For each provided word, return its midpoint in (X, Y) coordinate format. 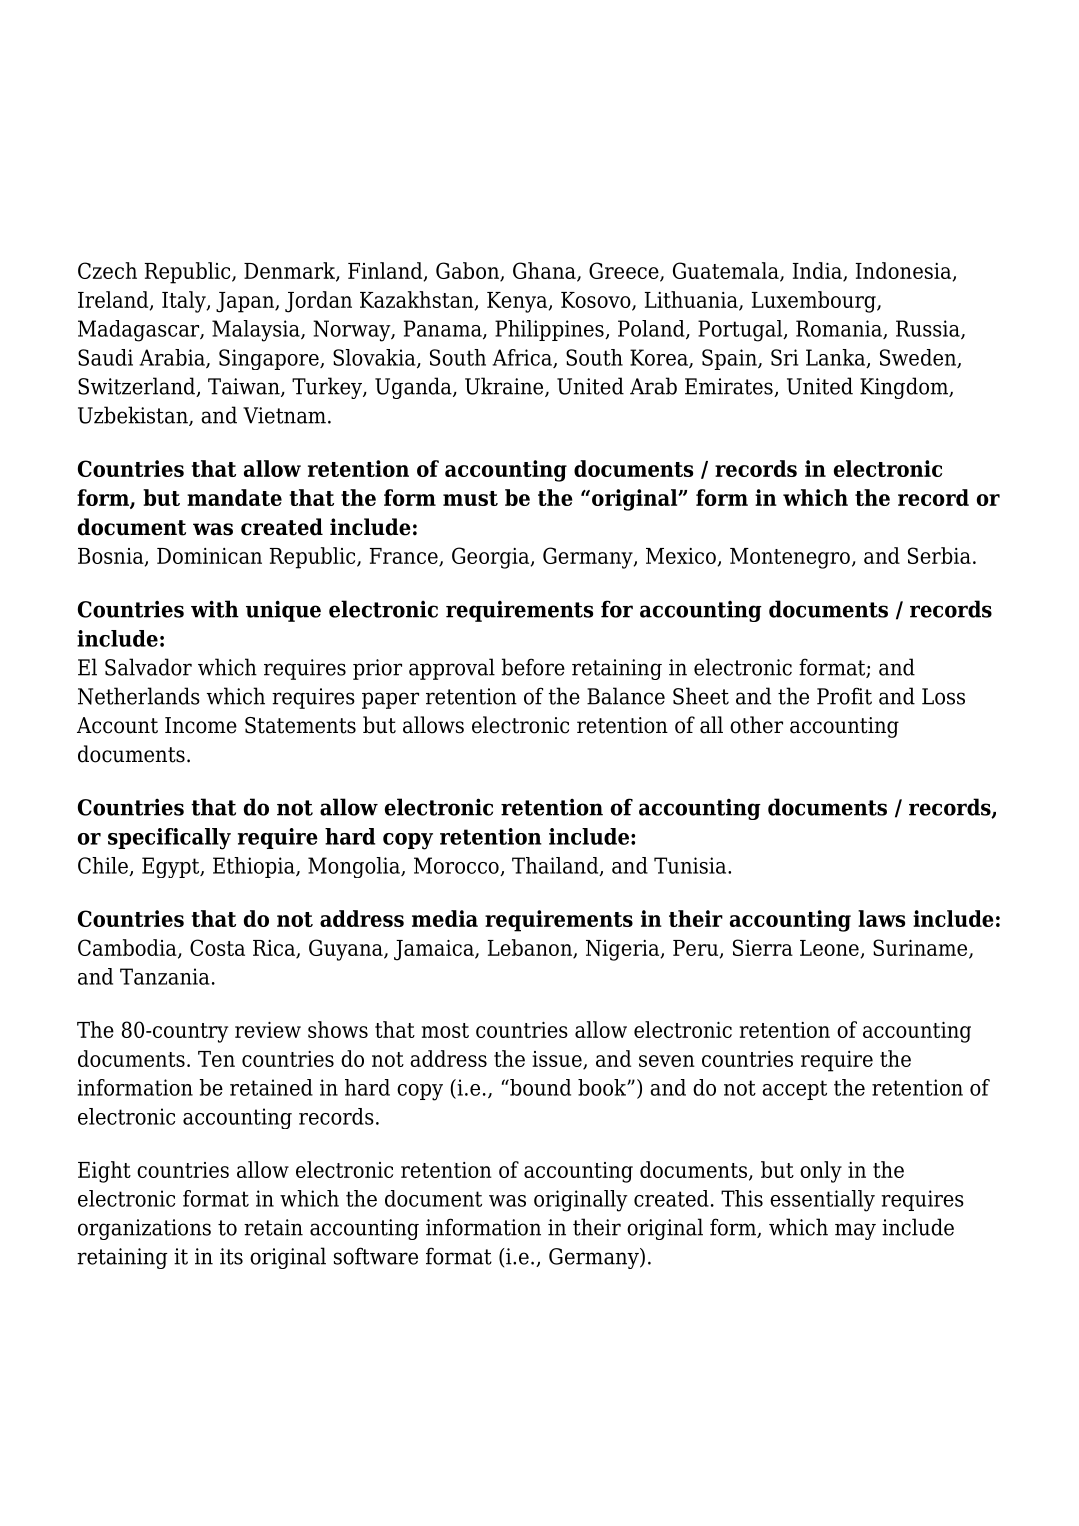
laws (881, 918)
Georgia (492, 558)
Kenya (518, 302)
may (855, 1231)
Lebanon (531, 948)
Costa (217, 947)
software (376, 1256)
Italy (185, 302)
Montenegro (790, 558)
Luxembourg (815, 302)
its (231, 1256)
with (215, 609)
